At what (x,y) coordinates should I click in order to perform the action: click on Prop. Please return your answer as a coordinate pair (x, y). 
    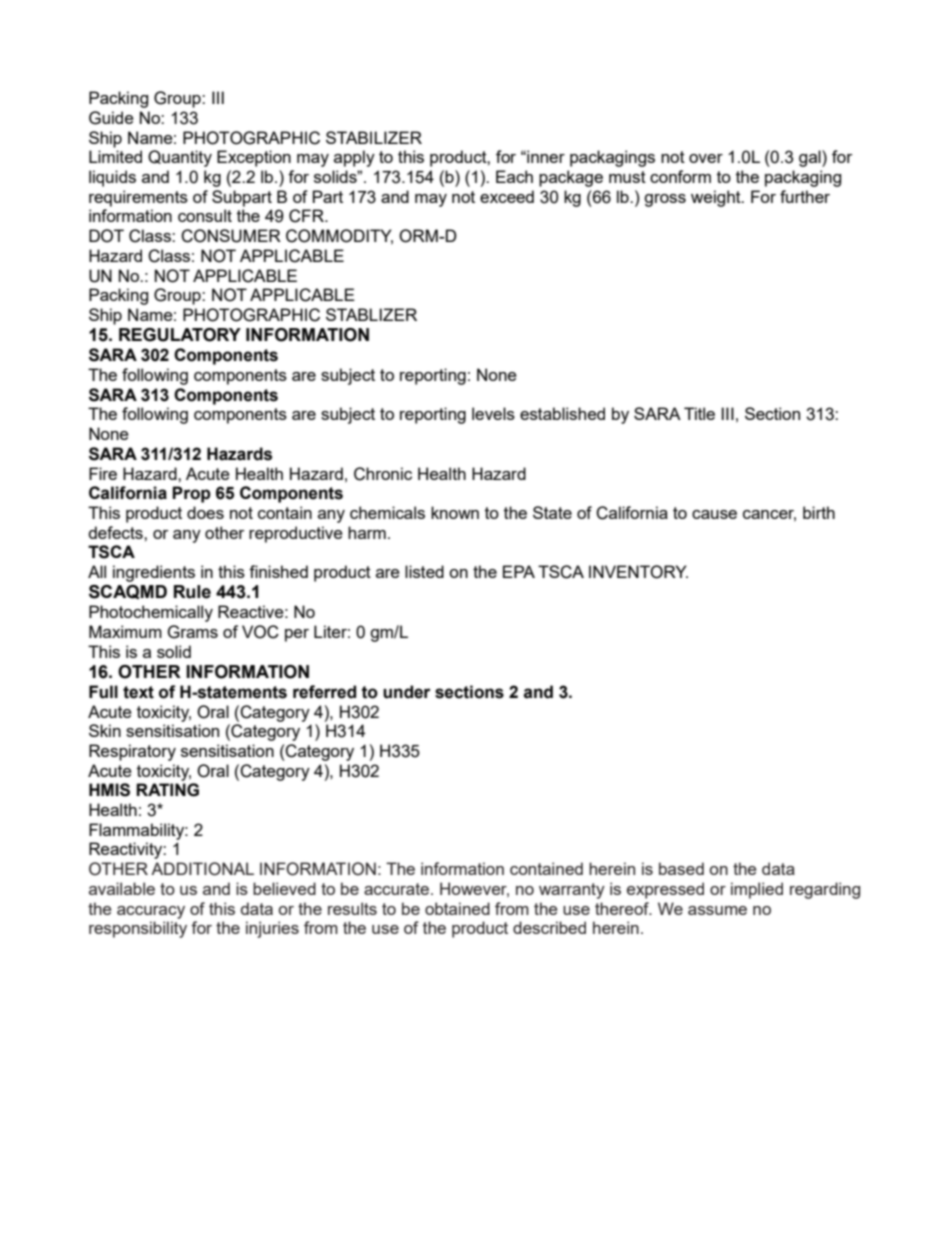
    Looking at the image, I should click on (191, 494).
